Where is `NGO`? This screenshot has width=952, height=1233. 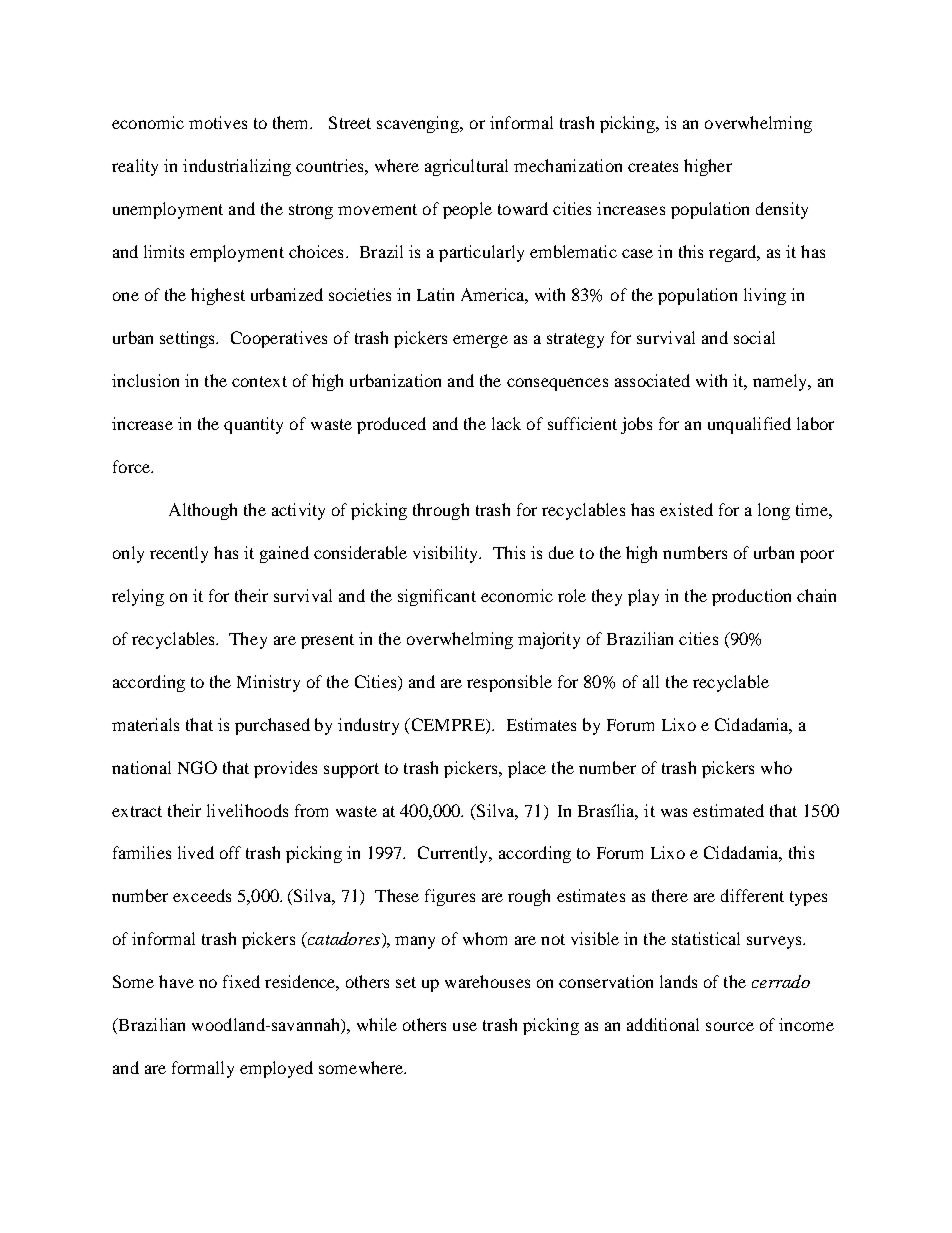
NGO is located at coordinates (197, 767).
